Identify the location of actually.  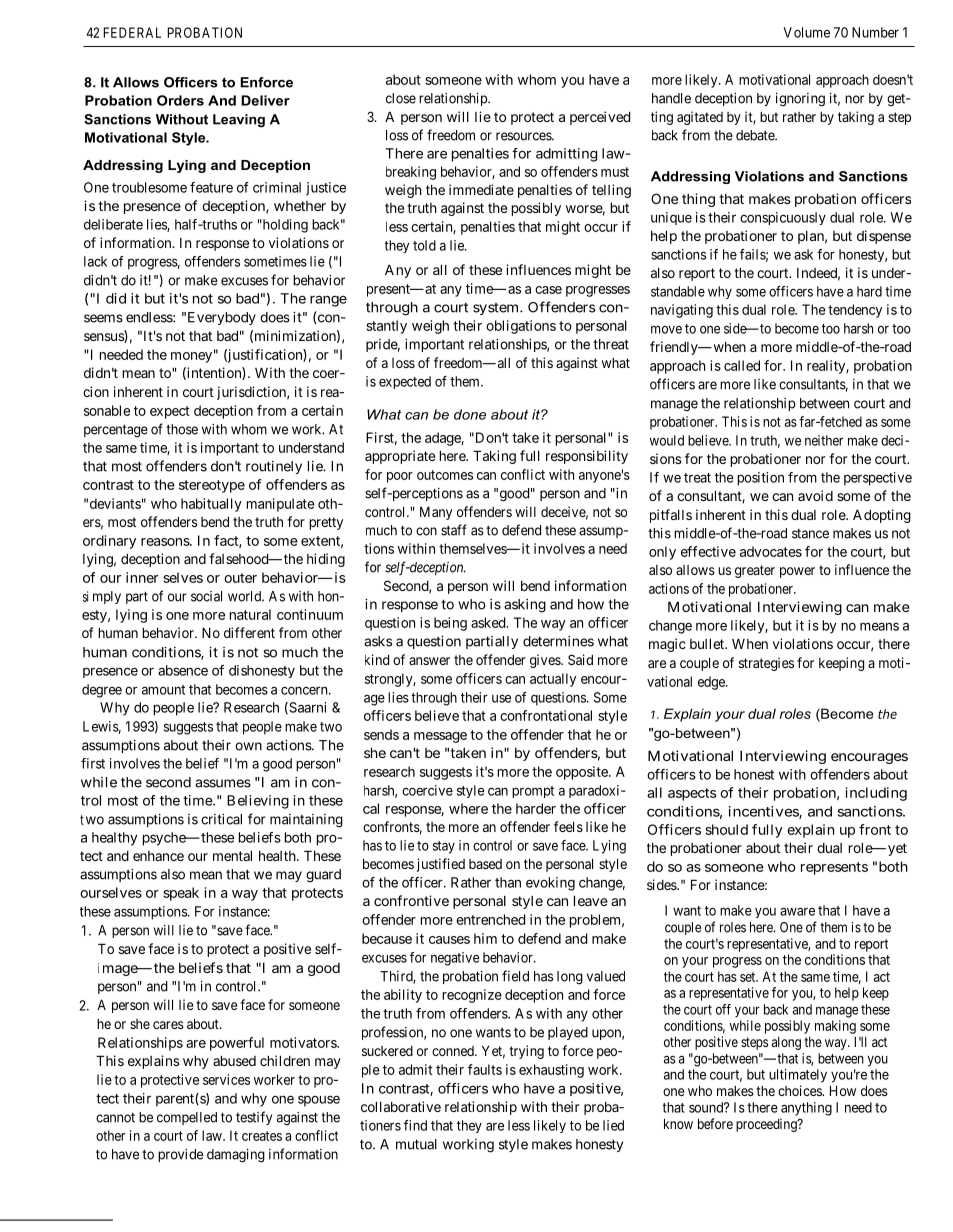
(553, 680).
